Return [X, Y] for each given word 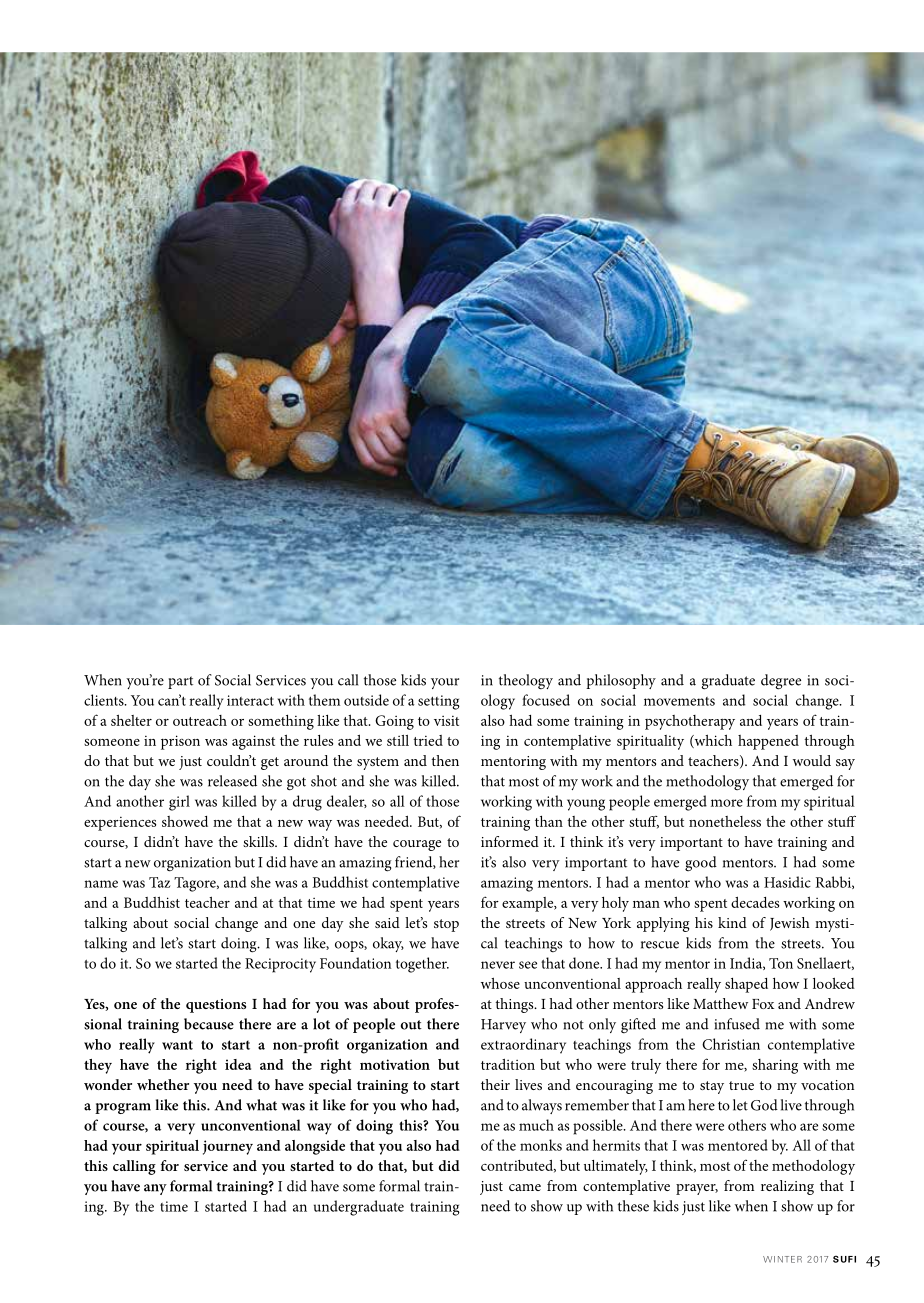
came [525, 1187]
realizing [787, 1187]
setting [439, 702]
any [155, 1189]
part [180, 682]
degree [781, 682]
